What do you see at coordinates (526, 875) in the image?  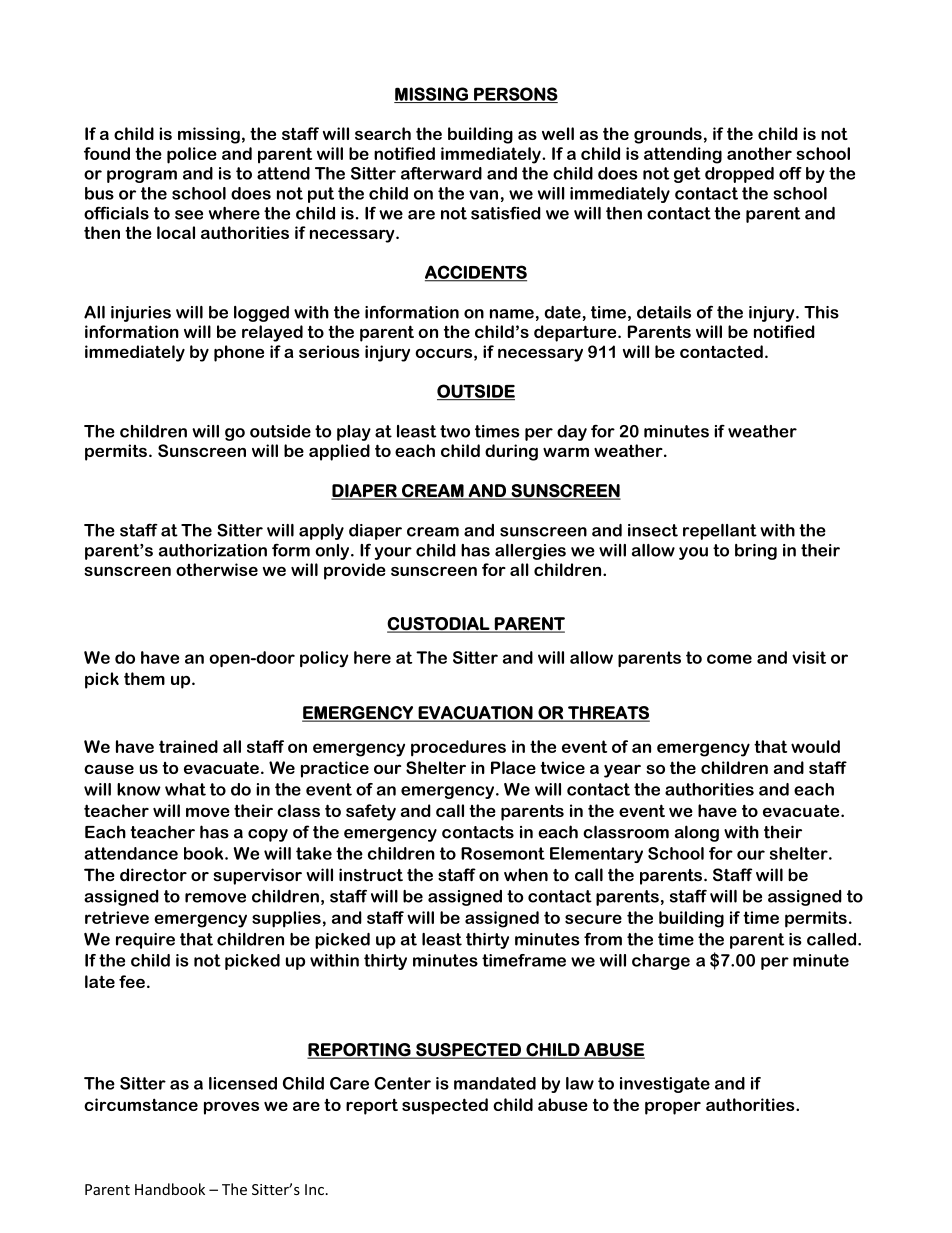 I see `when` at bounding box center [526, 875].
